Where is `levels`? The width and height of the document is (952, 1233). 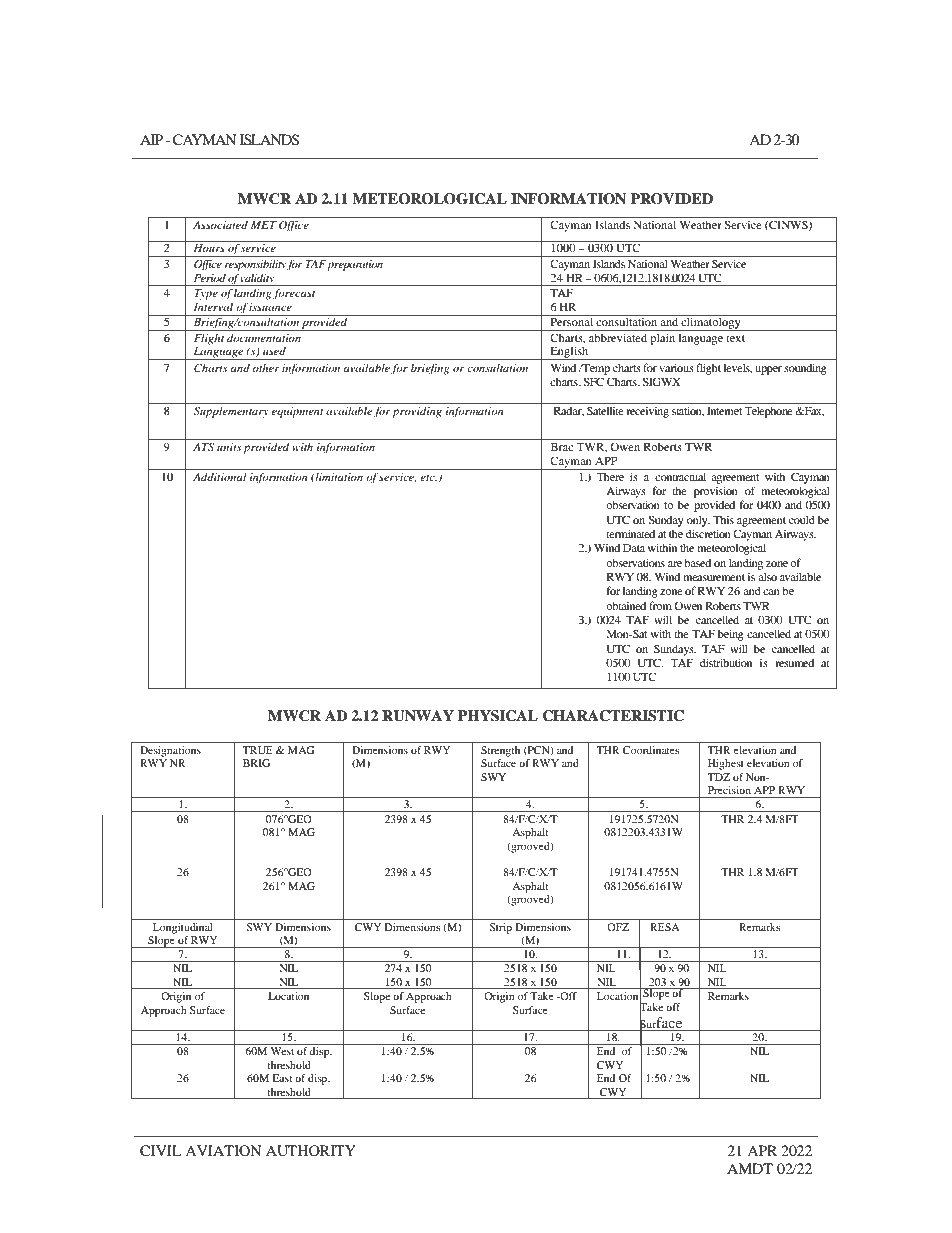 levels is located at coordinates (738, 368).
